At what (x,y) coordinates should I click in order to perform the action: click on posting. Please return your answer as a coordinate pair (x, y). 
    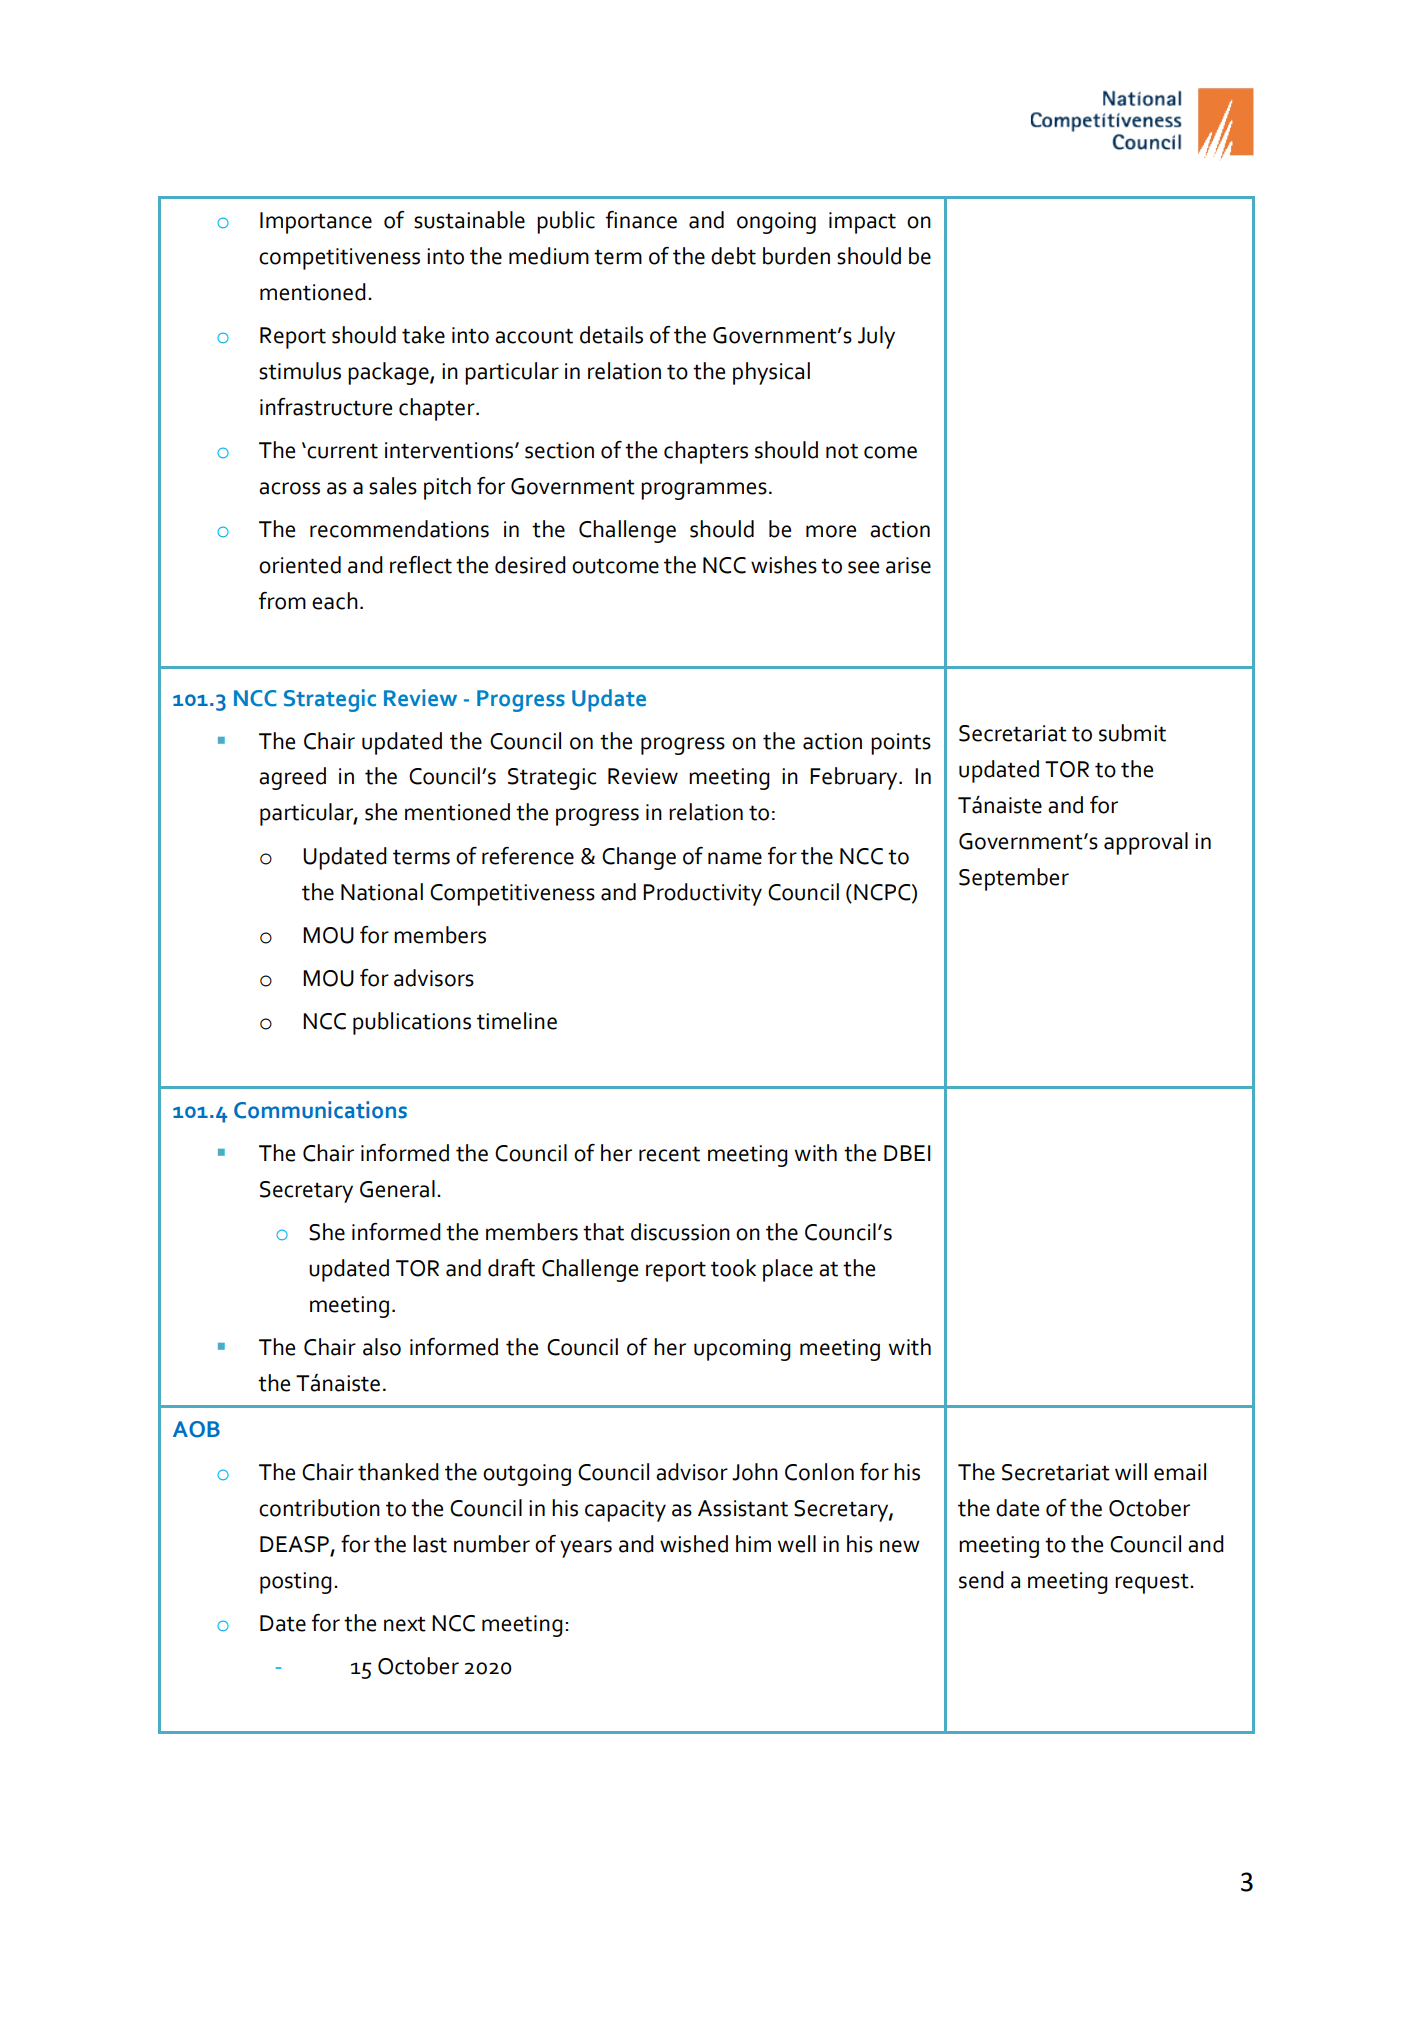
    Looking at the image, I should click on (296, 1583).
